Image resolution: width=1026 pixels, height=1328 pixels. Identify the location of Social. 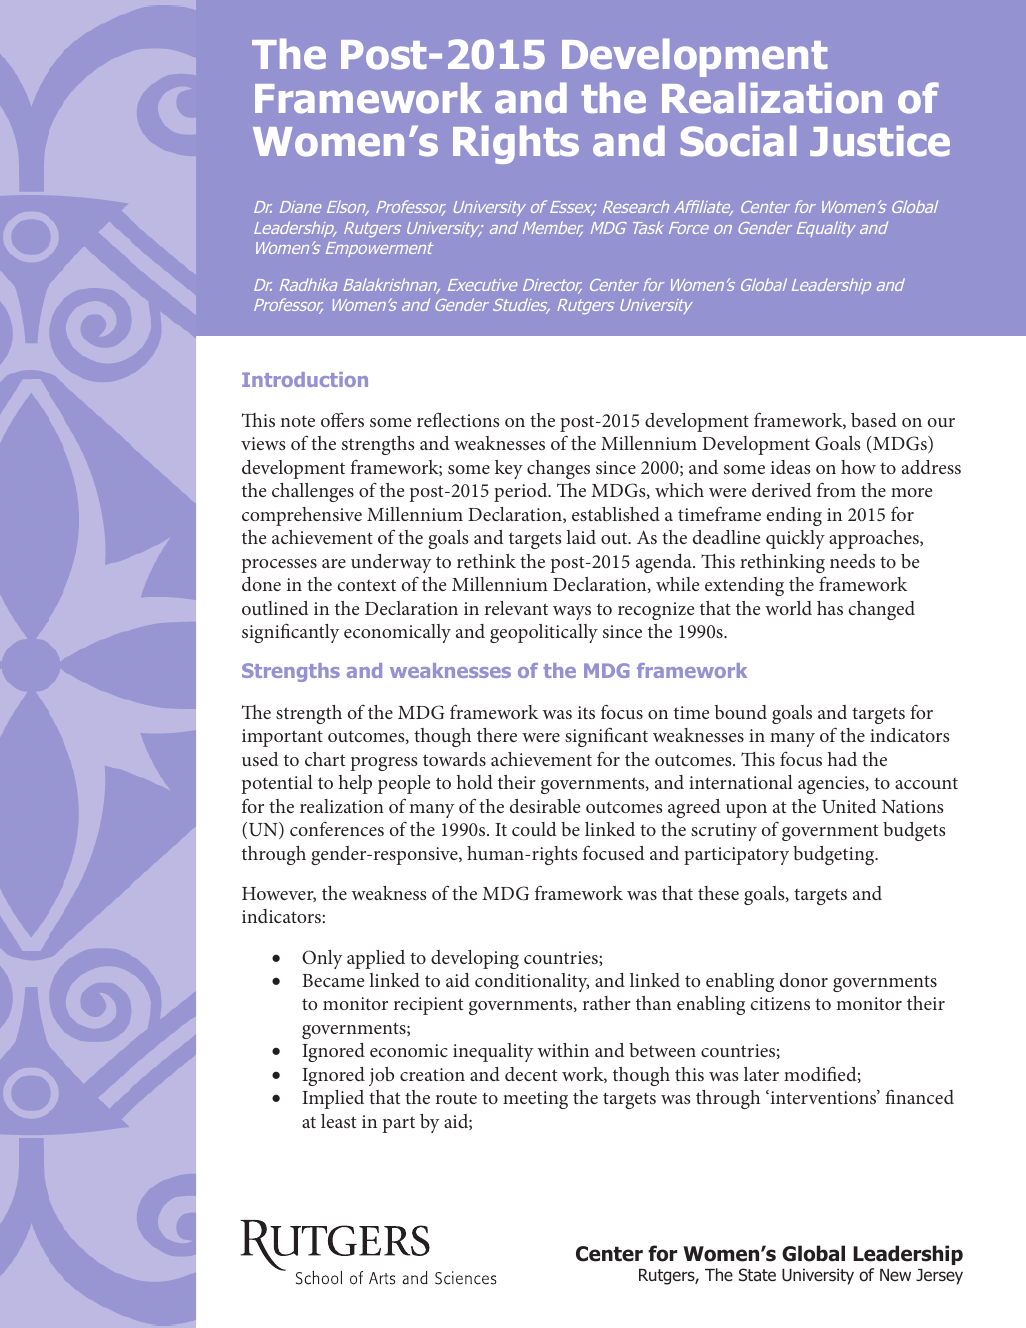
(738, 141).
